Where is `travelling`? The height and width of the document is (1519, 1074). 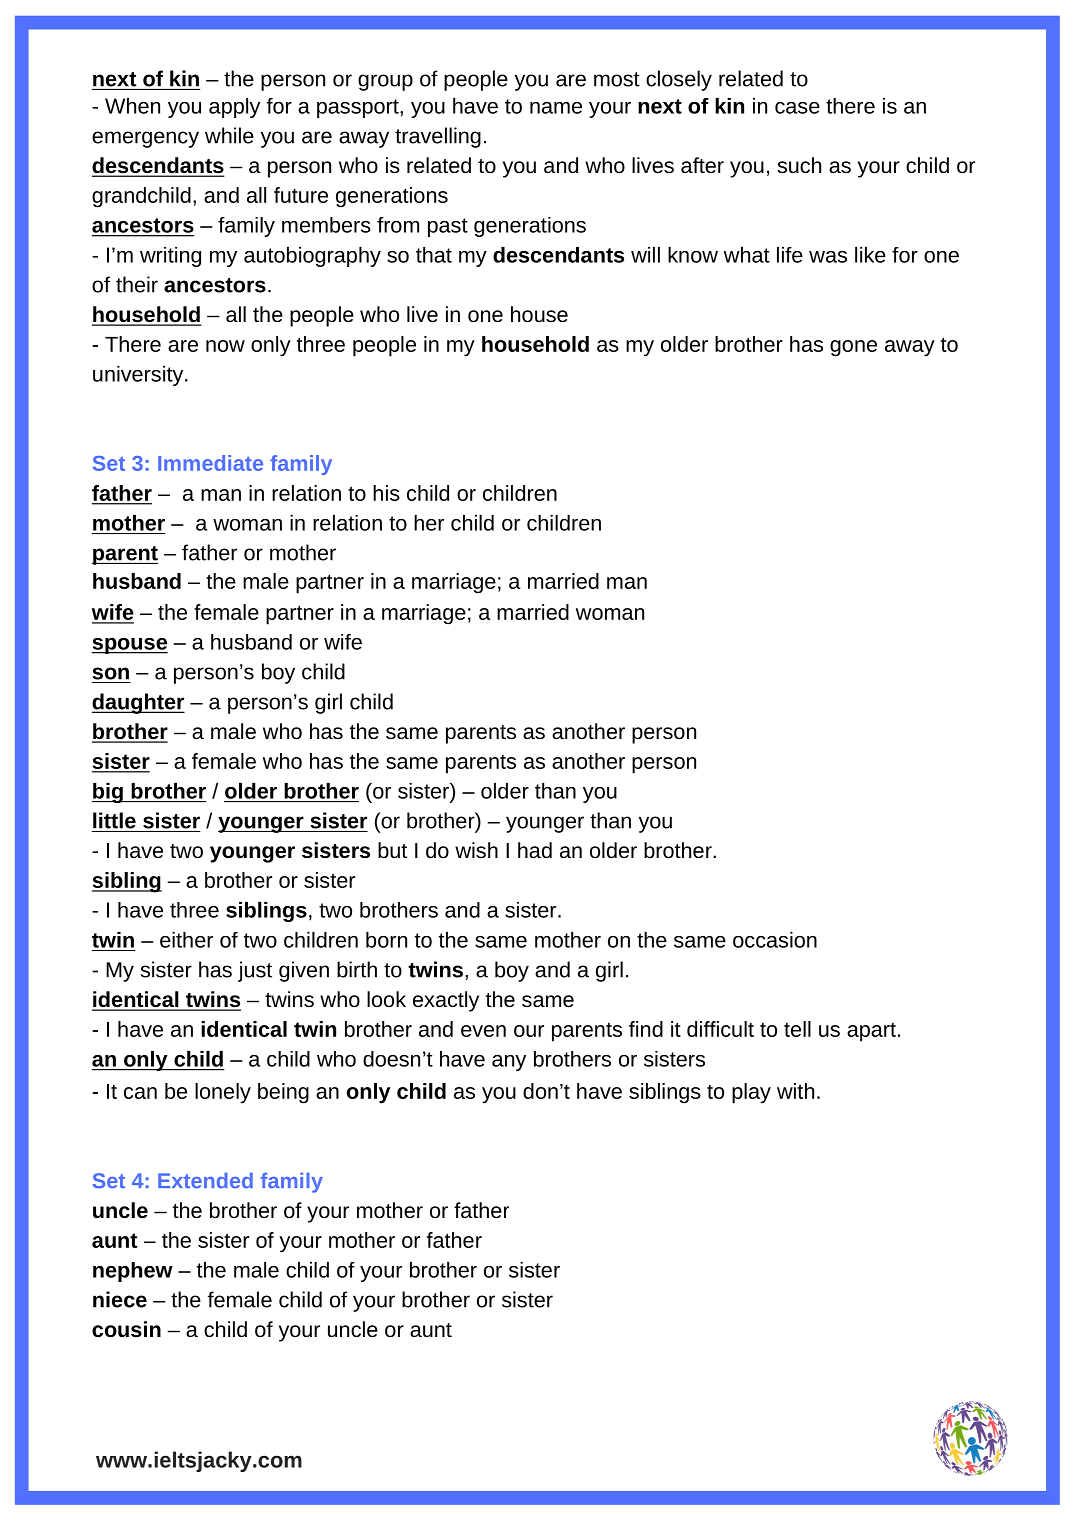
travelling is located at coordinates (438, 137).
